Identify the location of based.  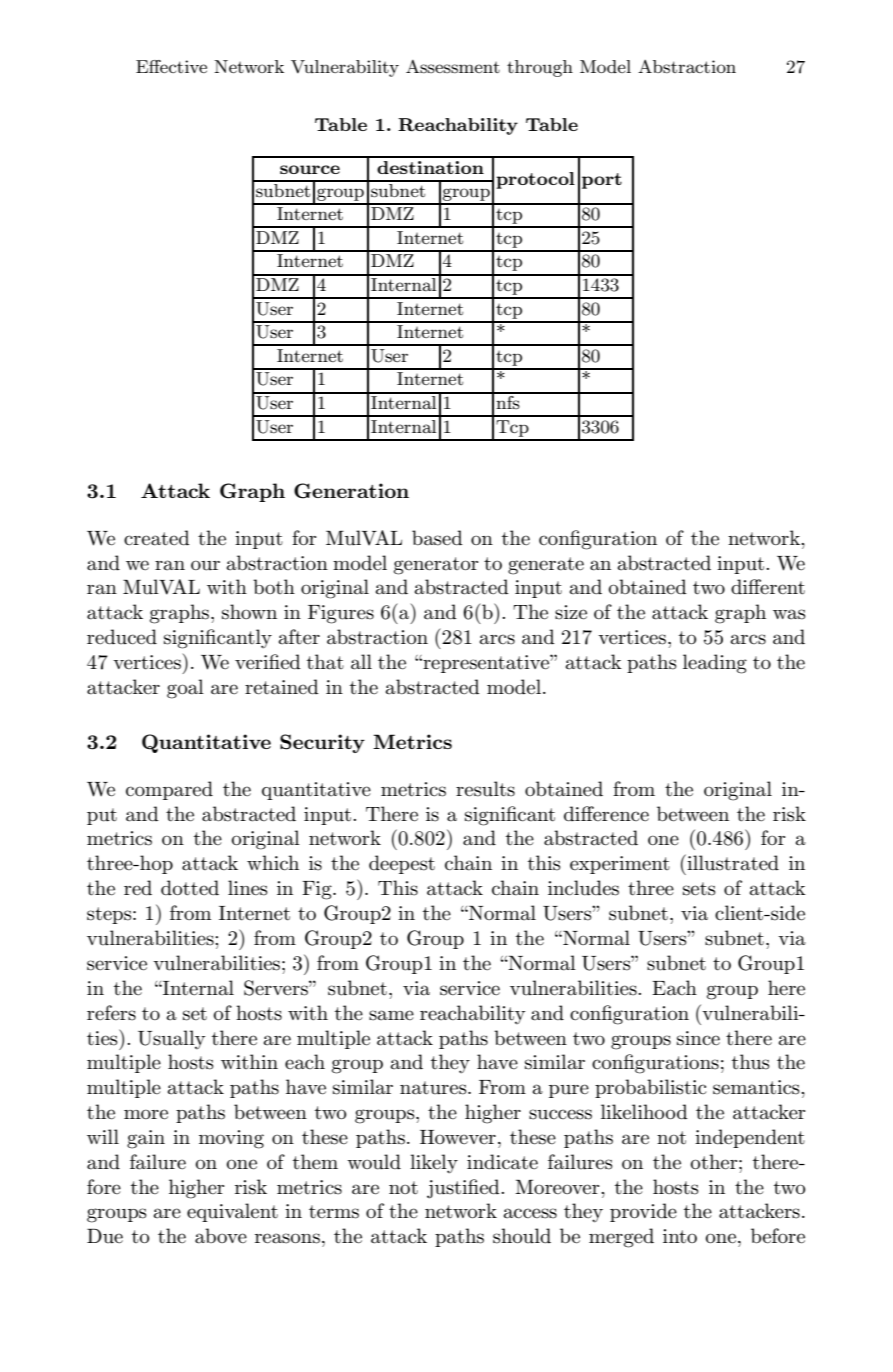
(437, 538).
